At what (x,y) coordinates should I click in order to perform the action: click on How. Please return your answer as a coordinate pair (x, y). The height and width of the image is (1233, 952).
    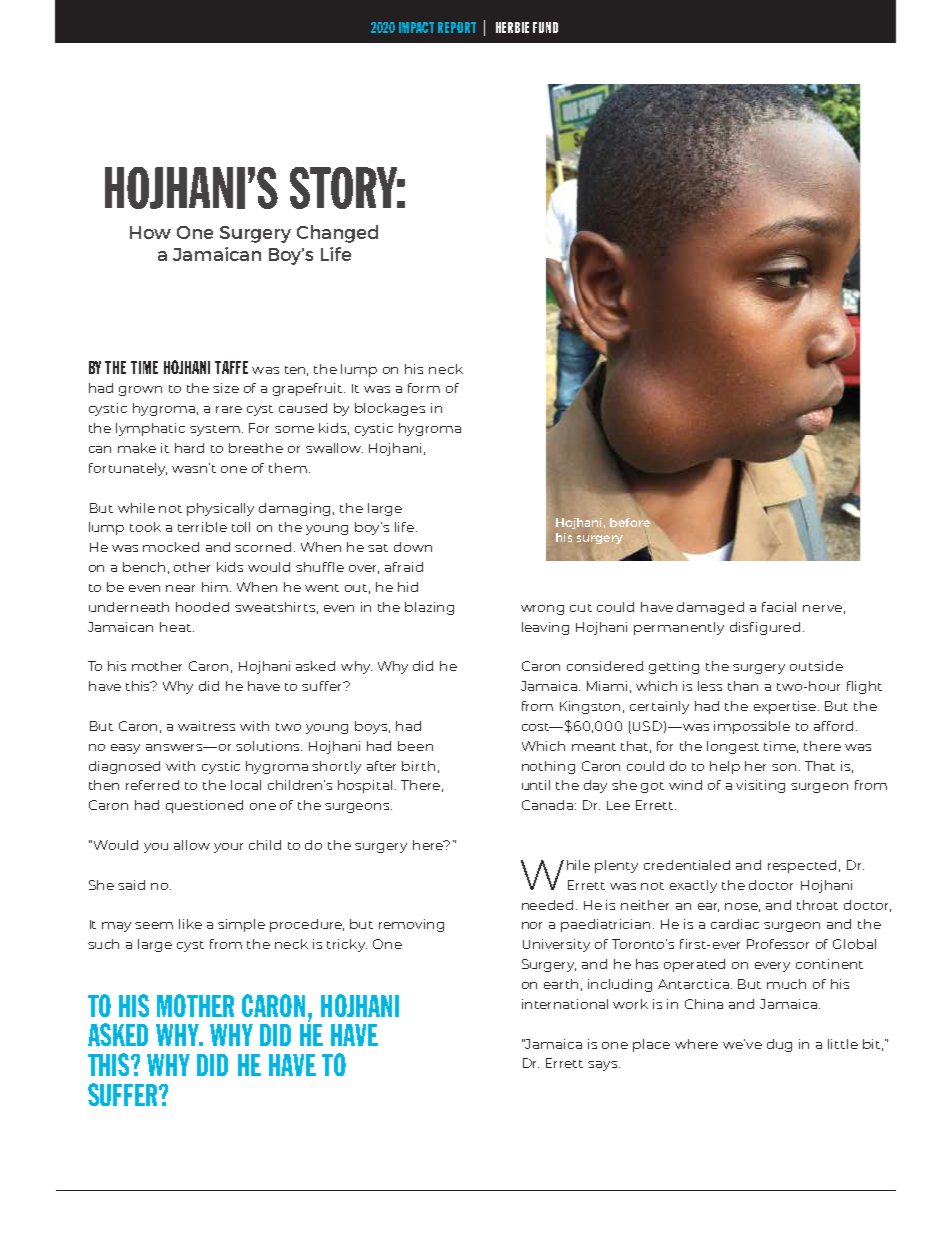
    Looking at the image, I should click on (150, 232).
